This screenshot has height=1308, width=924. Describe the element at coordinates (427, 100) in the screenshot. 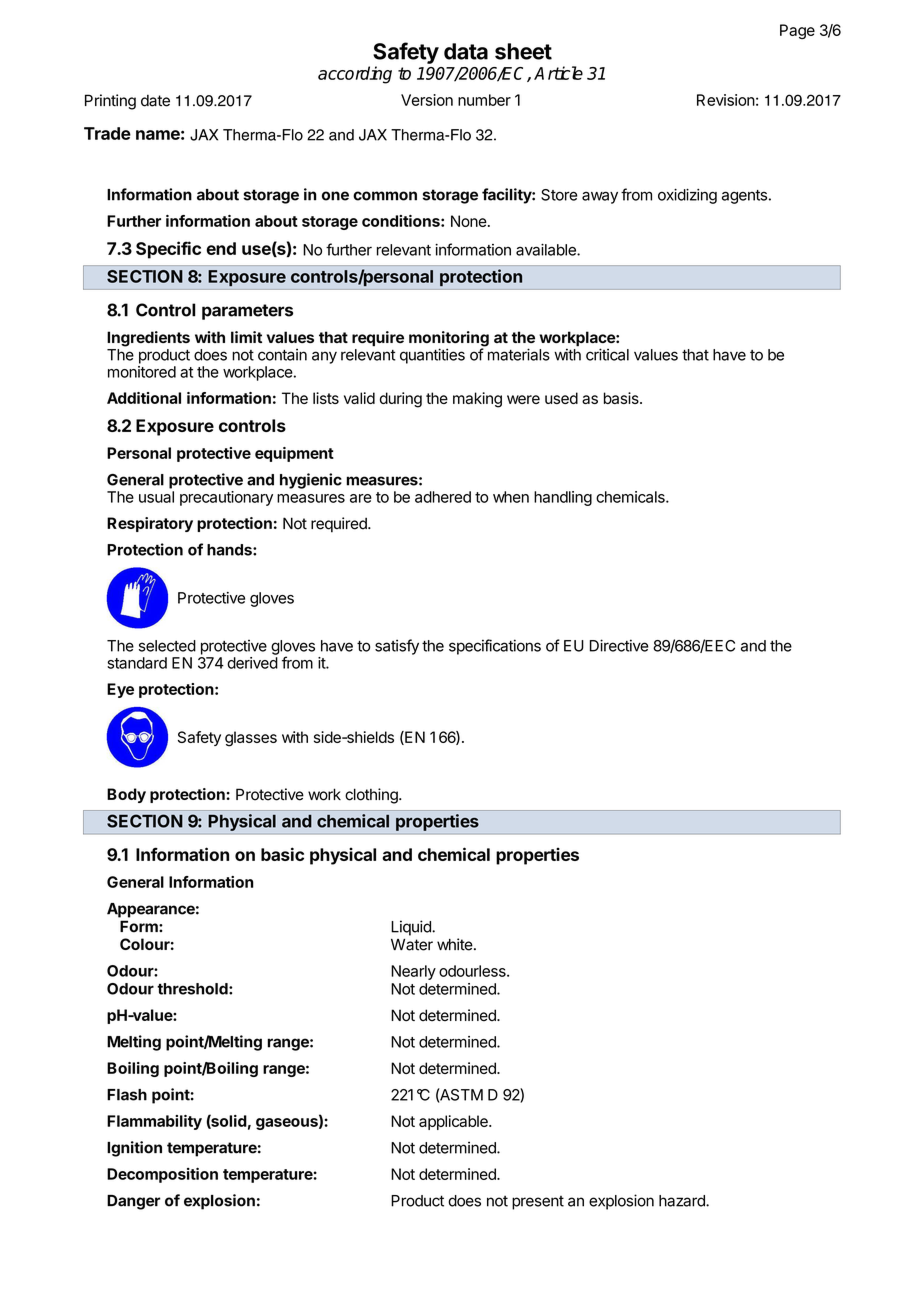

I see `Version` at that location.
